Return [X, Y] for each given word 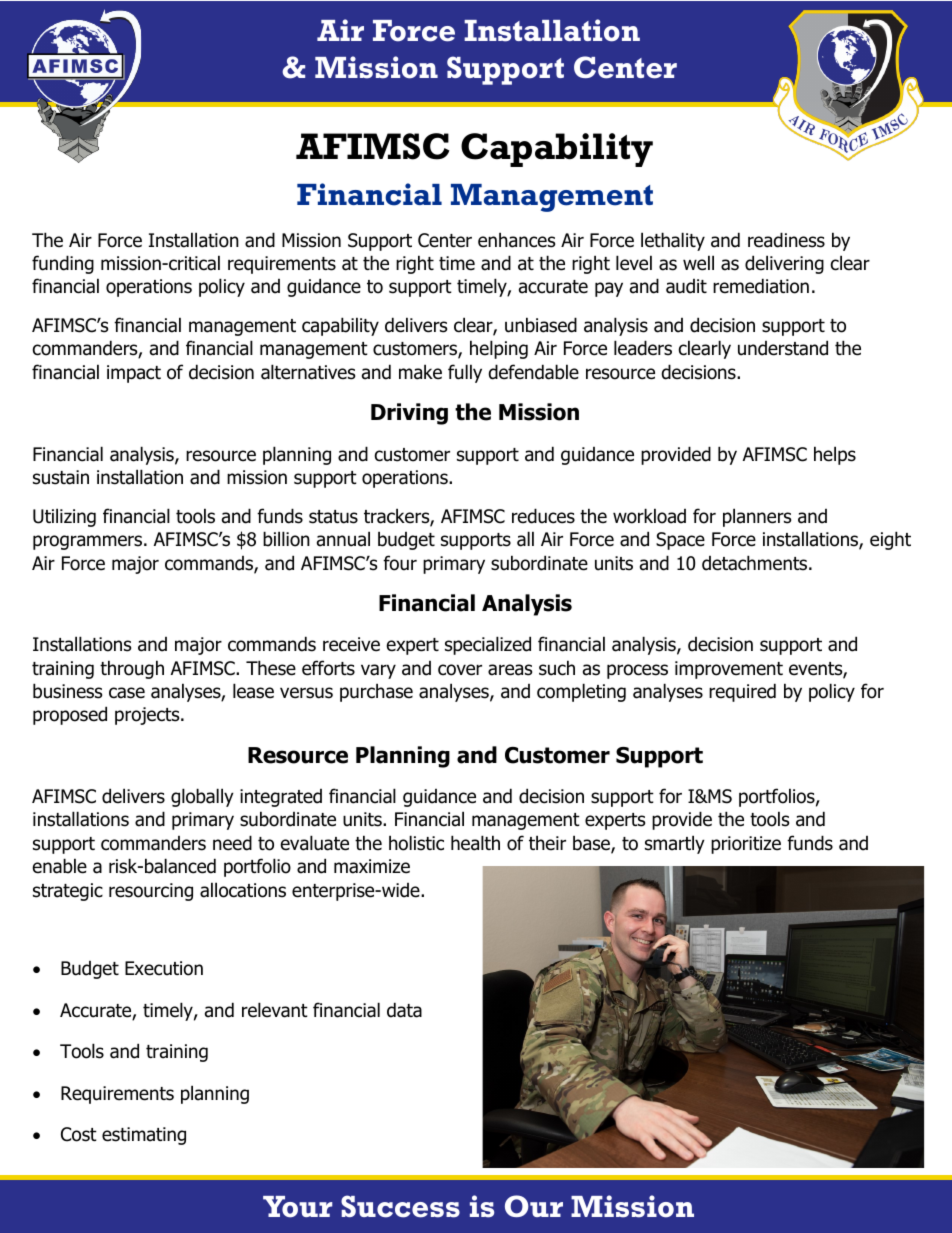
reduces [543, 516]
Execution [164, 968]
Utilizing [64, 517]
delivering [784, 264]
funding [63, 264]
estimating [144, 1136]
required [742, 692]
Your [297, 1207]
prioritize [746, 845]
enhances [516, 240]
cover [460, 670]
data [404, 1010]
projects [148, 716]
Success [400, 1206]
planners [757, 517]
